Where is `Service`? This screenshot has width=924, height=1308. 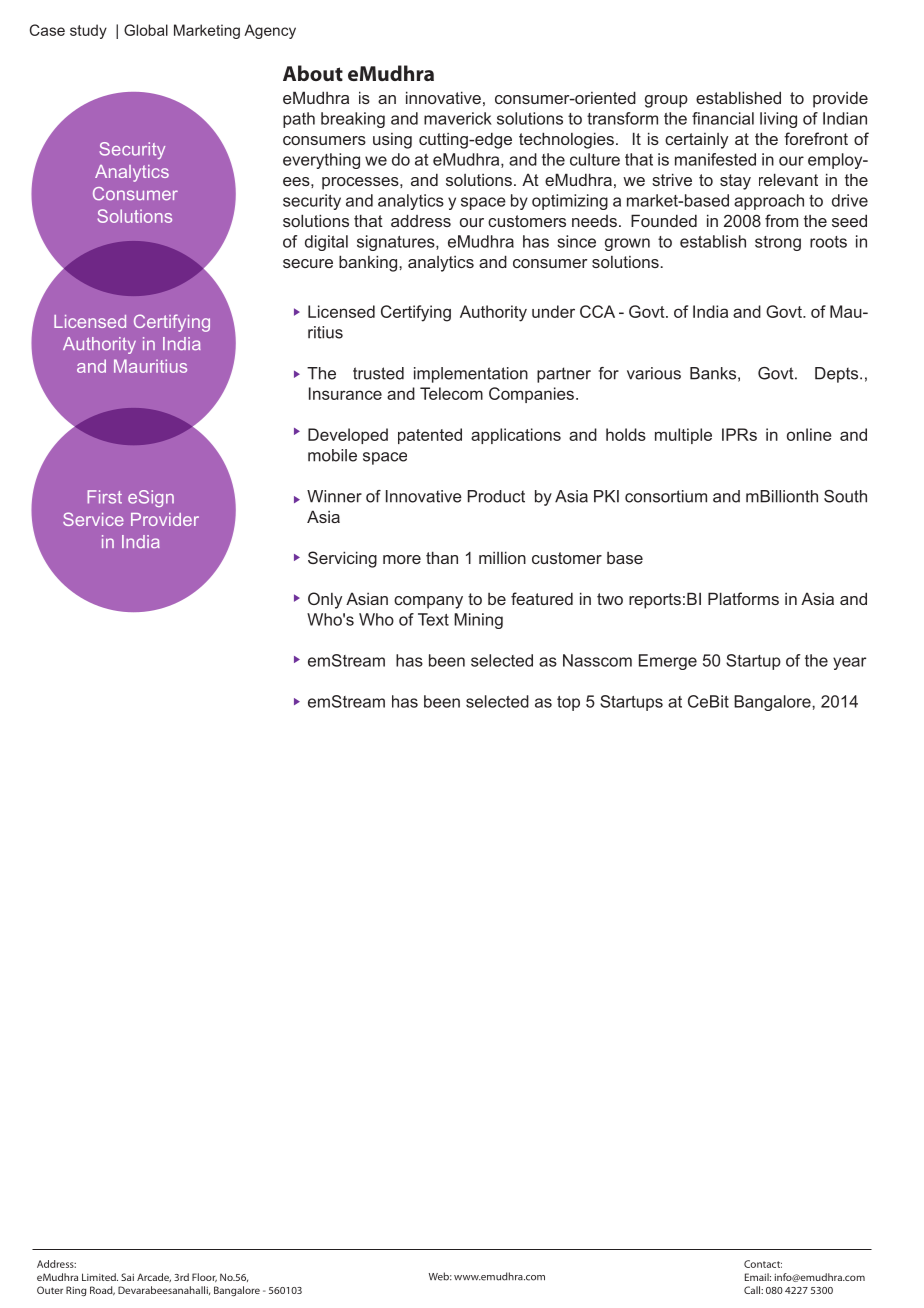 Service is located at coordinates (93, 519).
